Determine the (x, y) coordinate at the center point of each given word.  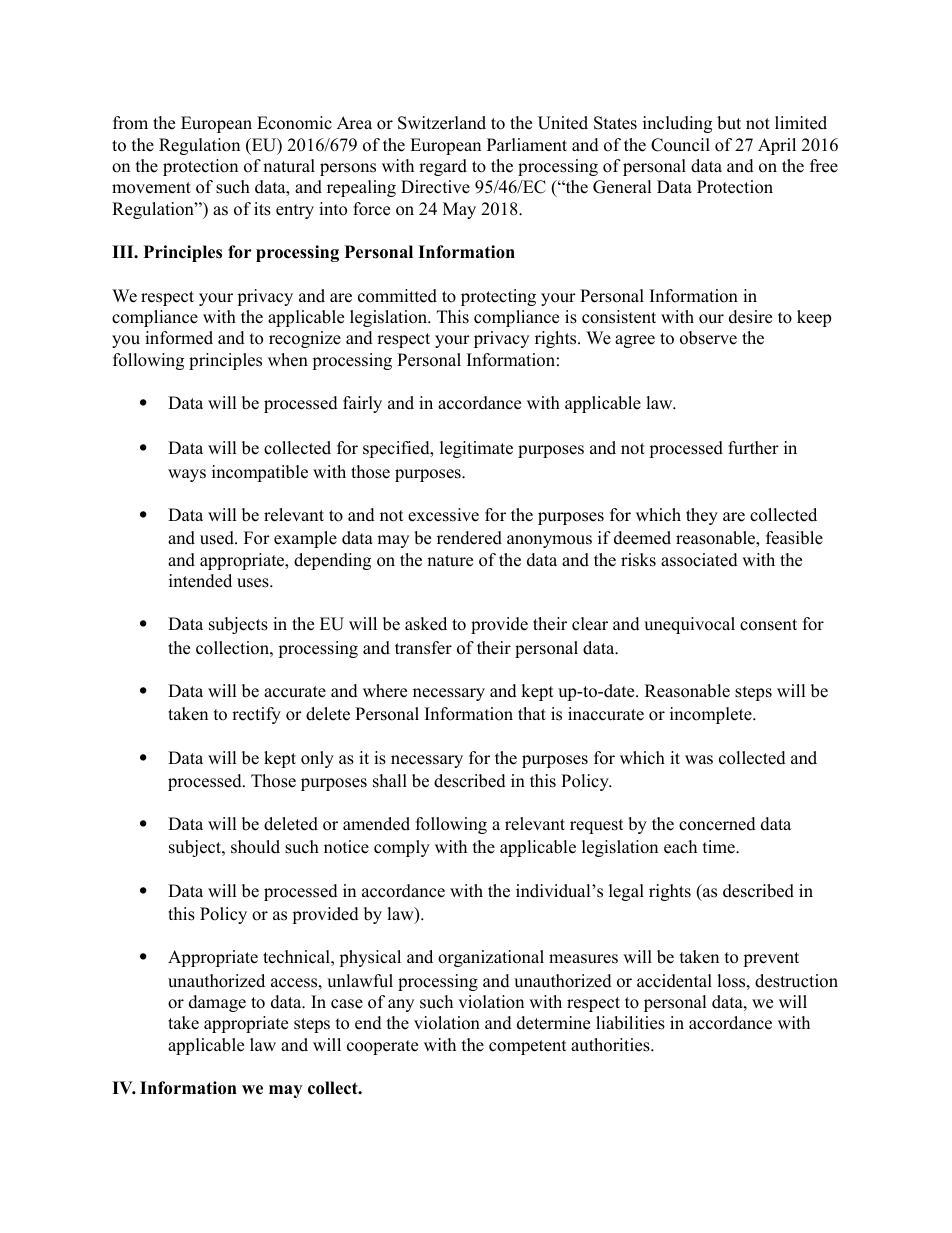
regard (443, 167)
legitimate (476, 449)
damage (217, 1003)
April (777, 146)
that (532, 713)
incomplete (712, 715)
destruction (796, 981)
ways (187, 475)
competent (528, 1047)
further (753, 448)
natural (289, 166)
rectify (256, 715)
